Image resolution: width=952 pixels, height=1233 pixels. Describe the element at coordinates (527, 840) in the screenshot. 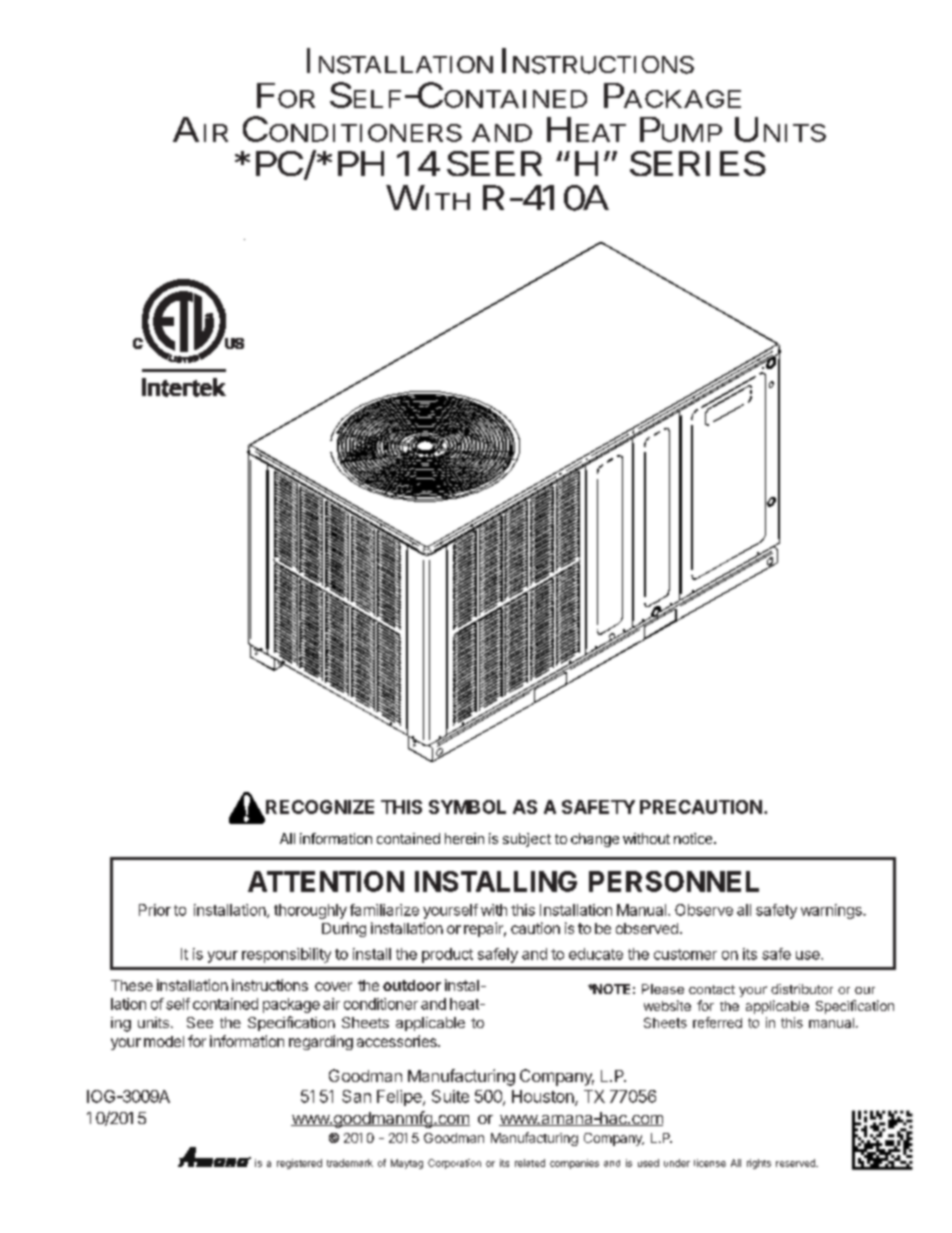

I see `subject` at that location.
